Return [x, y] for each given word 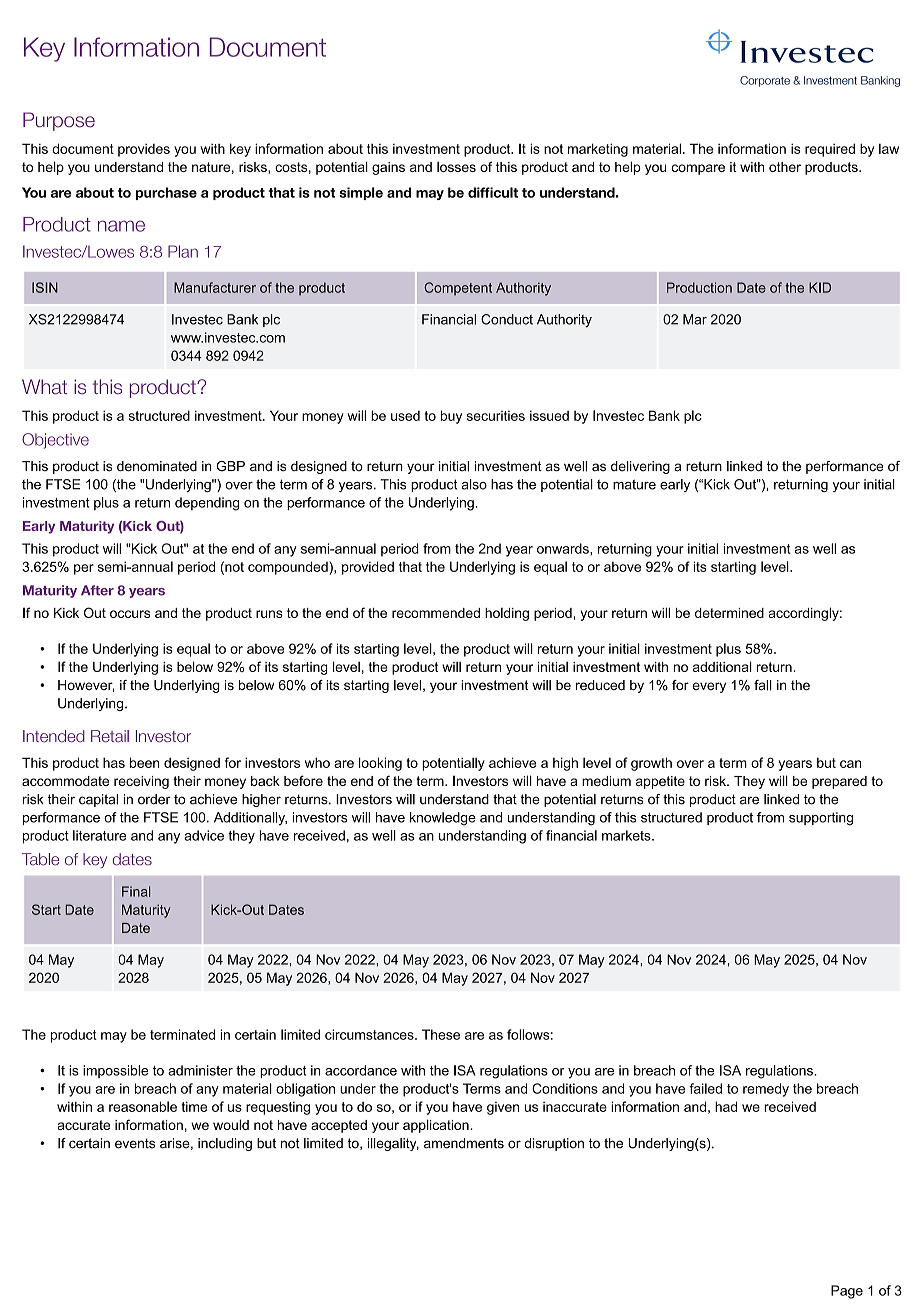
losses [456, 167]
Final [136, 891]
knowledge [443, 819]
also [474, 484]
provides [144, 150]
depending [207, 504]
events [135, 1143]
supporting [821, 819]
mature [634, 484]
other [785, 167]
